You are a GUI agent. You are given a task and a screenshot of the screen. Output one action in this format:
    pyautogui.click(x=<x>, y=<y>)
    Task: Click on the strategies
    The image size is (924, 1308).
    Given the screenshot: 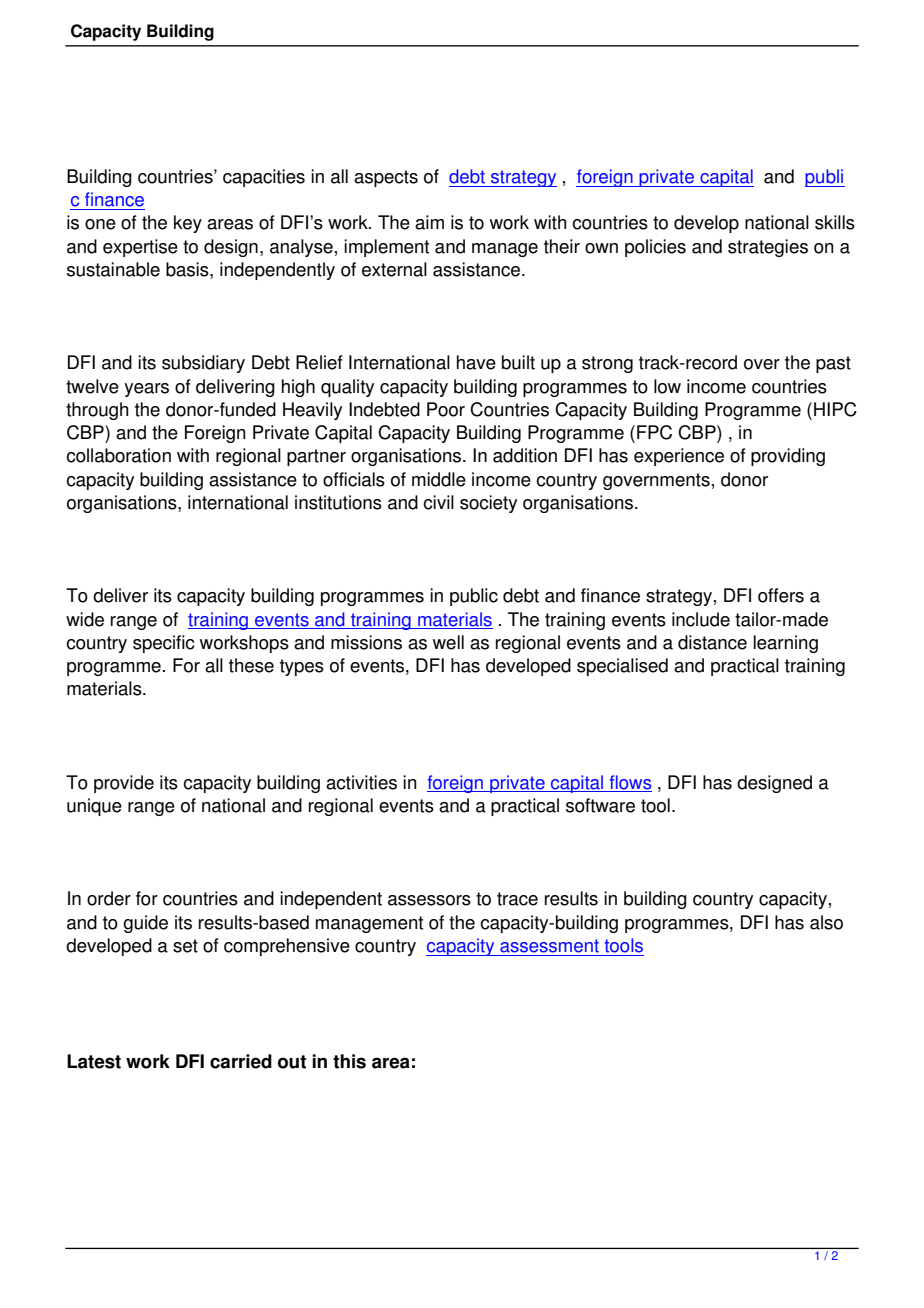 What is the action you would take?
    pyautogui.click(x=768, y=248)
